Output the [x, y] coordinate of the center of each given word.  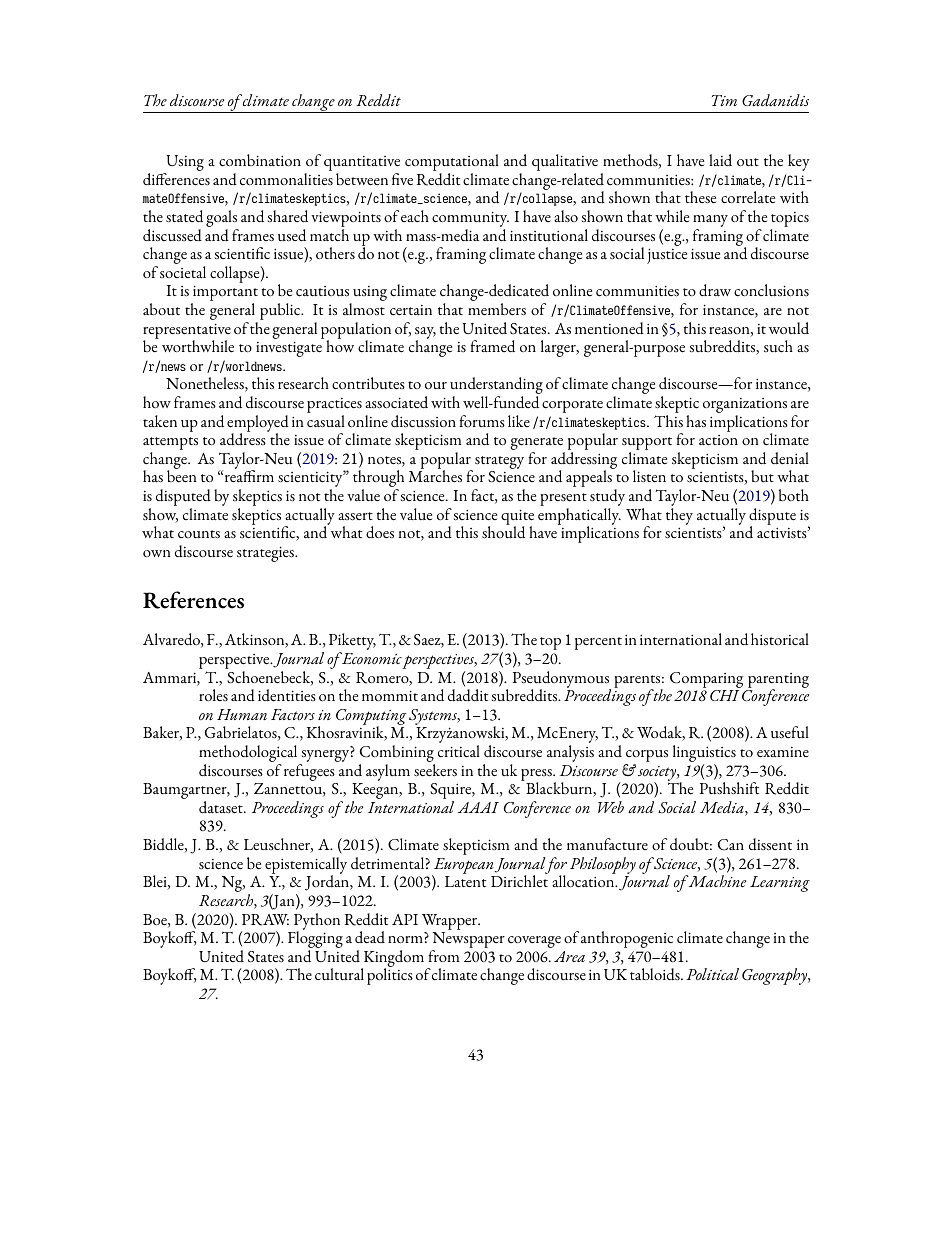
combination [260, 160]
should [503, 531]
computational [452, 164]
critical [459, 751]
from [443, 956]
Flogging [315, 940]
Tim [724, 100]
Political [712, 974]
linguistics [704, 755]
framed [492, 346]
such [778, 346]
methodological [249, 755]
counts [199, 534]
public [281, 311]
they [679, 516]
